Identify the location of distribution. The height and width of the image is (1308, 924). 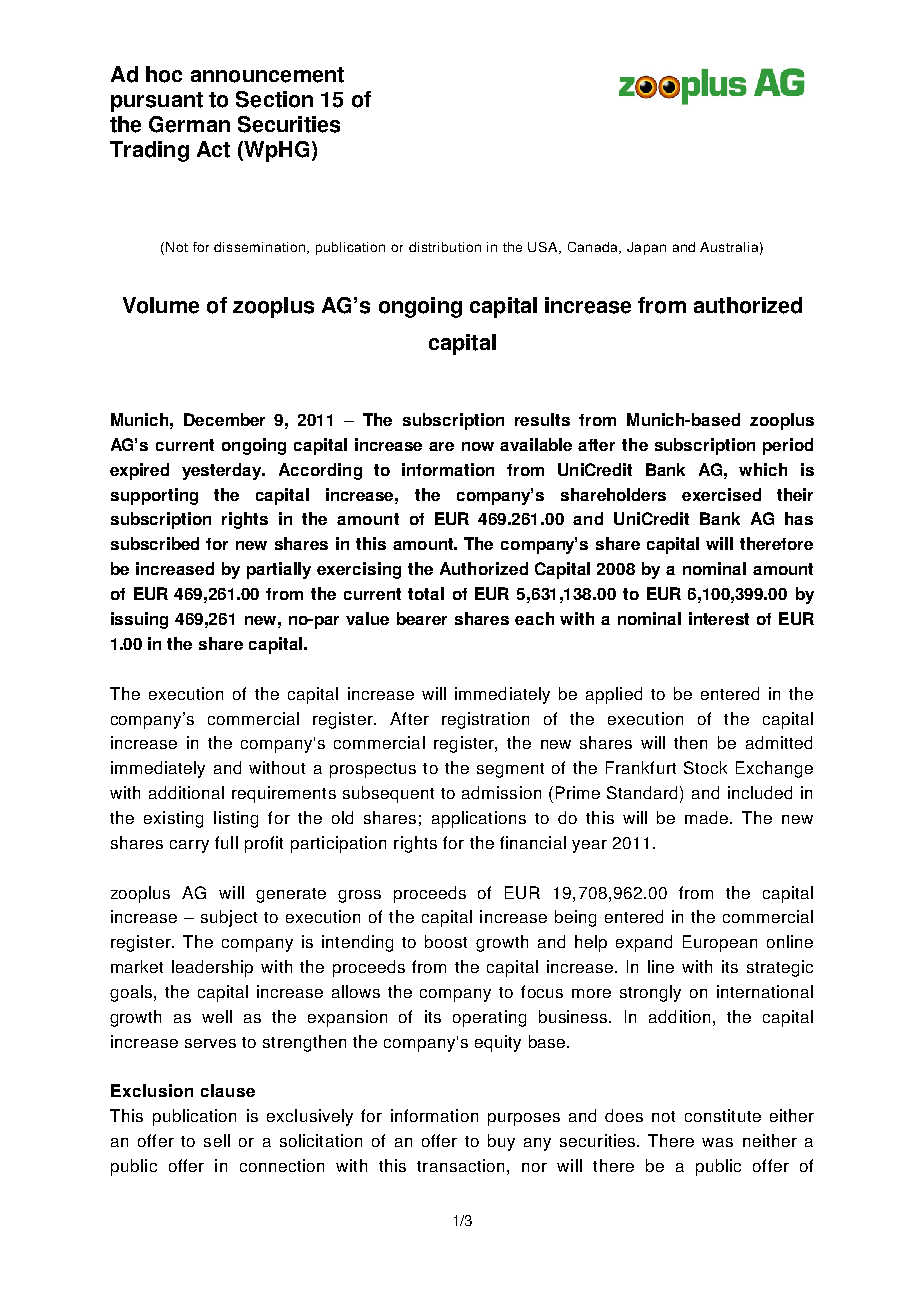
(445, 247).
